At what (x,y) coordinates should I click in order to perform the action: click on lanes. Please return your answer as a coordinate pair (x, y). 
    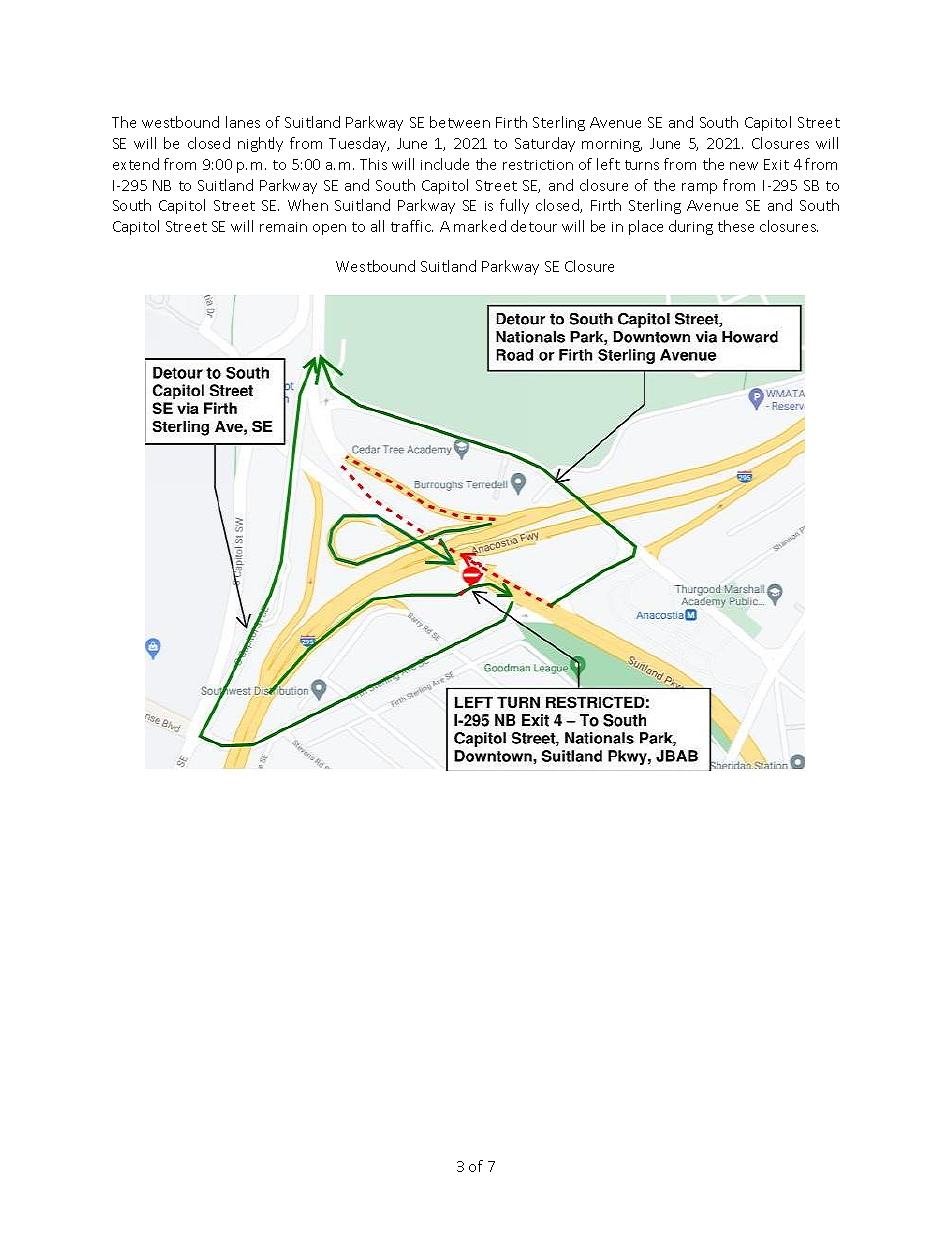
    Looking at the image, I should click on (243, 122).
